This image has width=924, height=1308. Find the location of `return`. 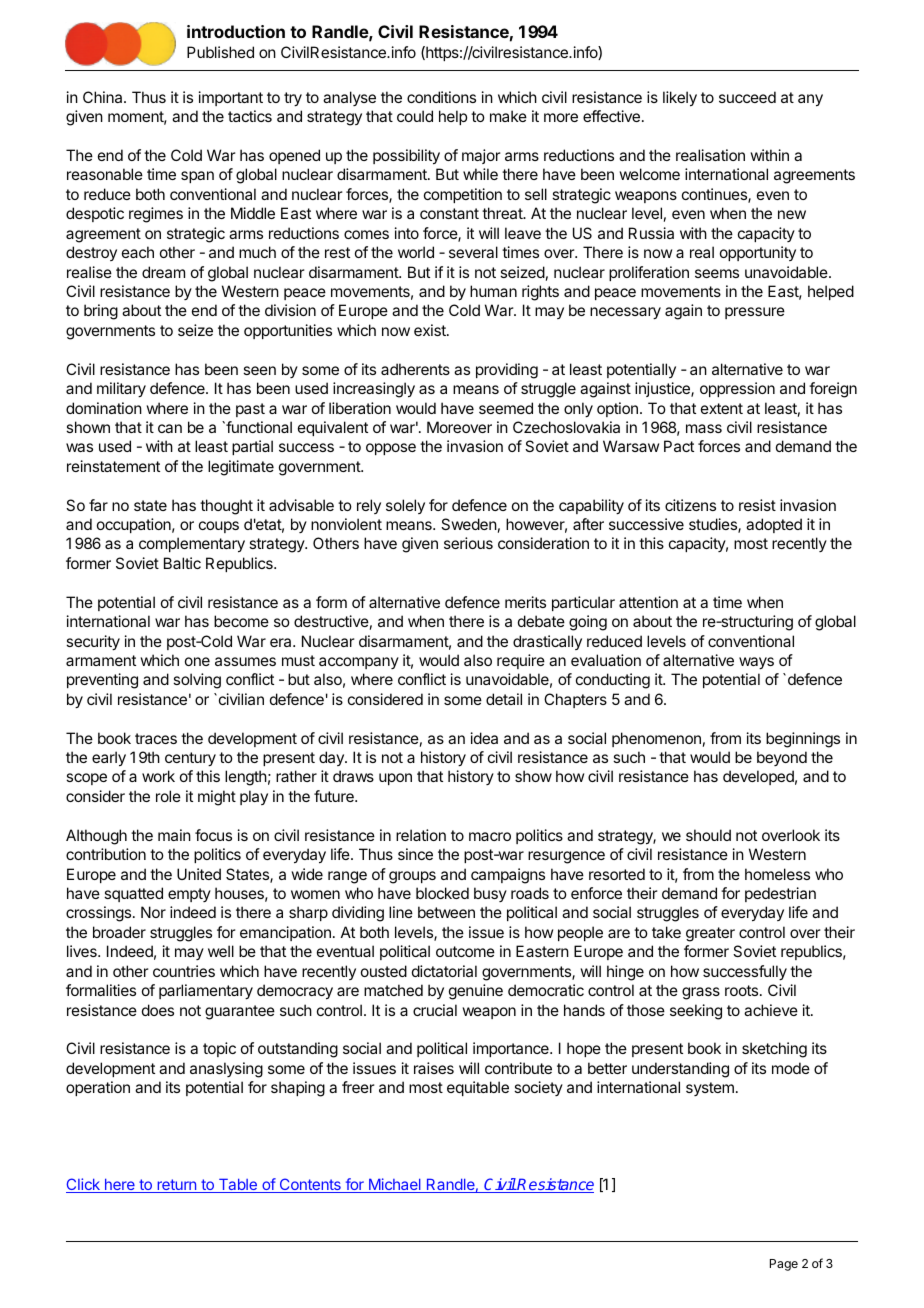

return is located at coordinates (177, 1186).
